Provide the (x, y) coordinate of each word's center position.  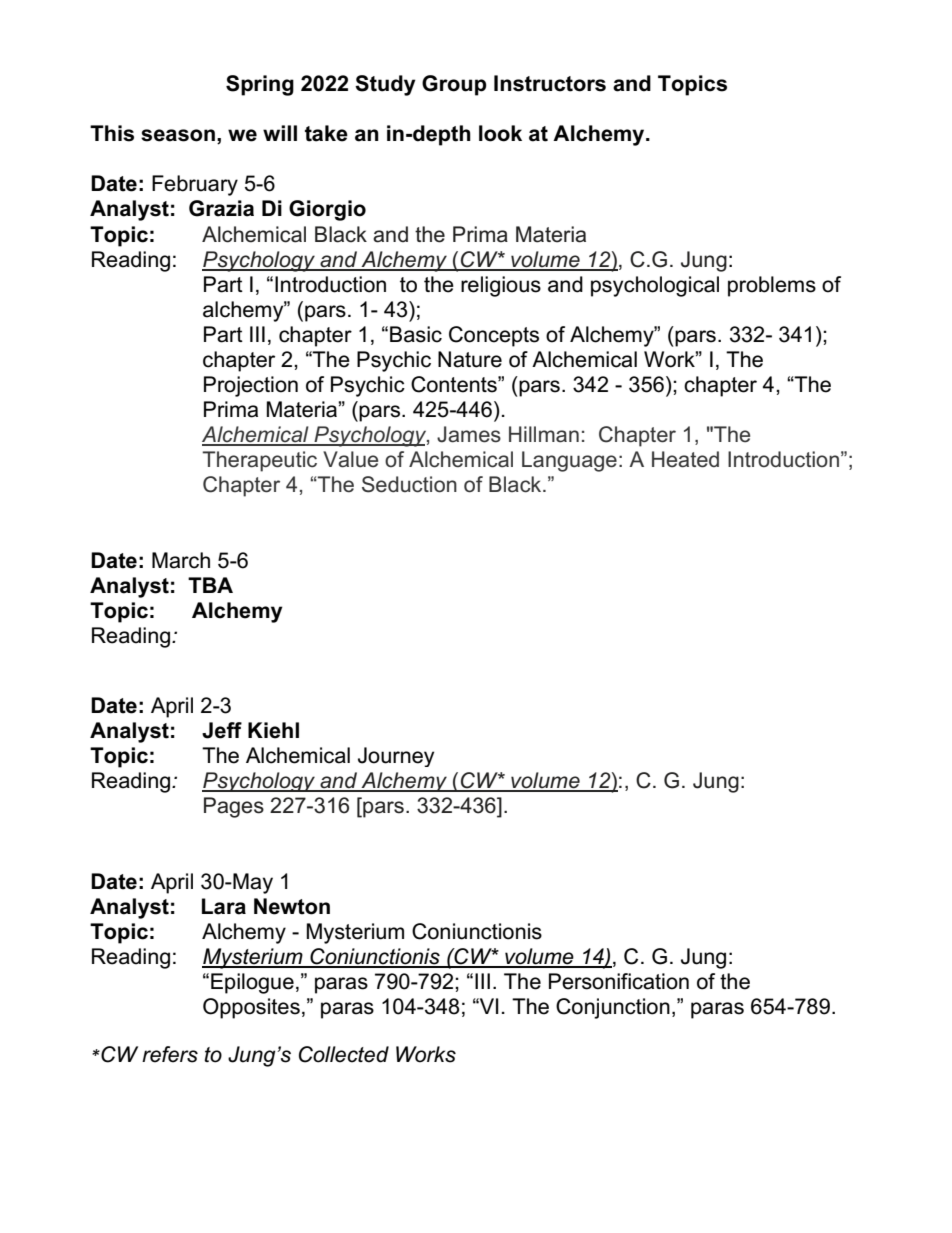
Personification (619, 981)
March (181, 560)
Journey (396, 757)
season (178, 135)
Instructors (550, 83)
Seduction (409, 484)
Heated (685, 459)
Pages (234, 807)
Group (454, 85)
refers (170, 1054)
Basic (416, 334)
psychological (655, 286)
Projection (251, 386)
